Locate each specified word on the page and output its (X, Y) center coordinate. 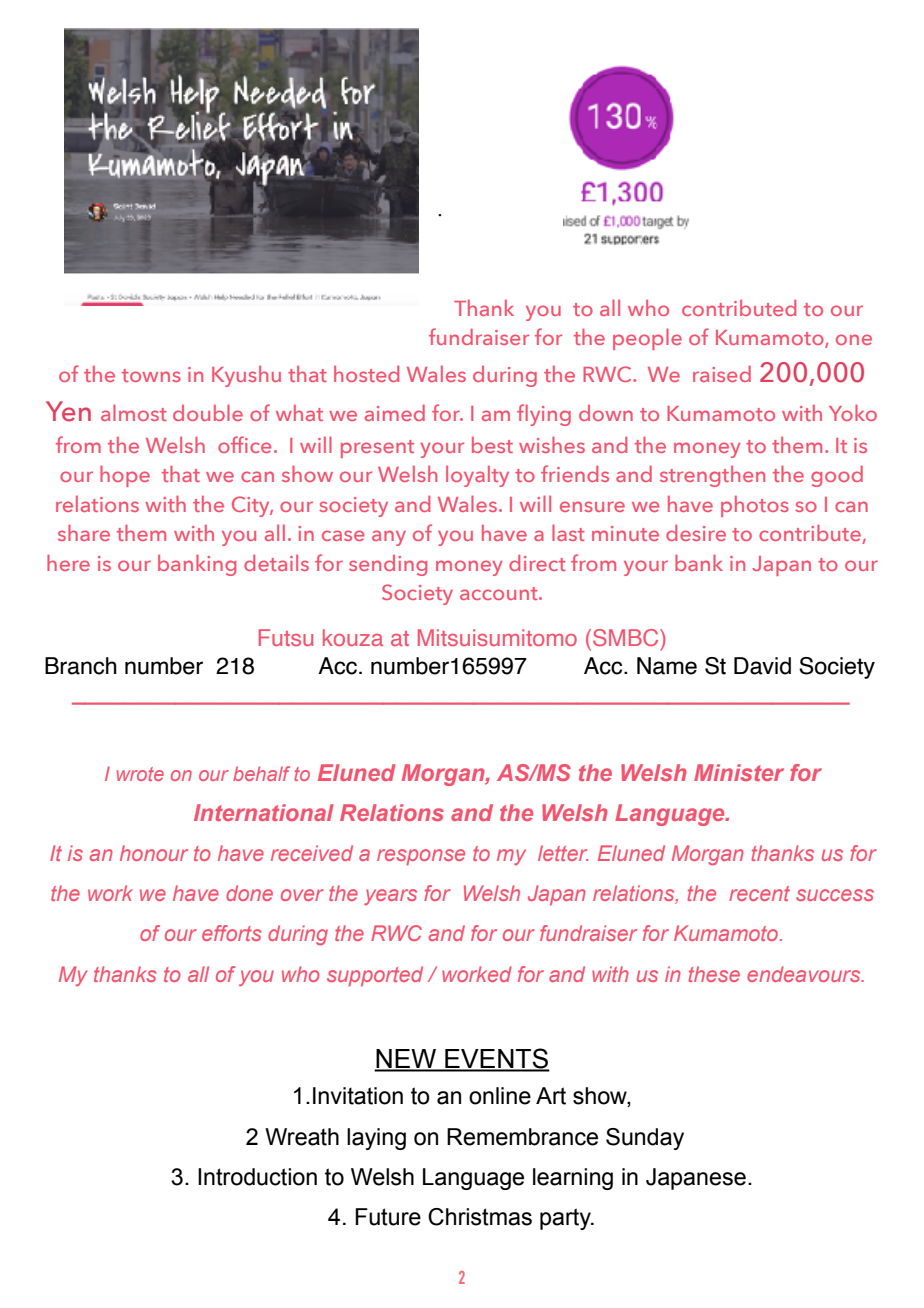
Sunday (645, 1139)
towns (151, 375)
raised (722, 374)
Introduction (257, 1177)
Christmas (480, 1217)
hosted (366, 374)
